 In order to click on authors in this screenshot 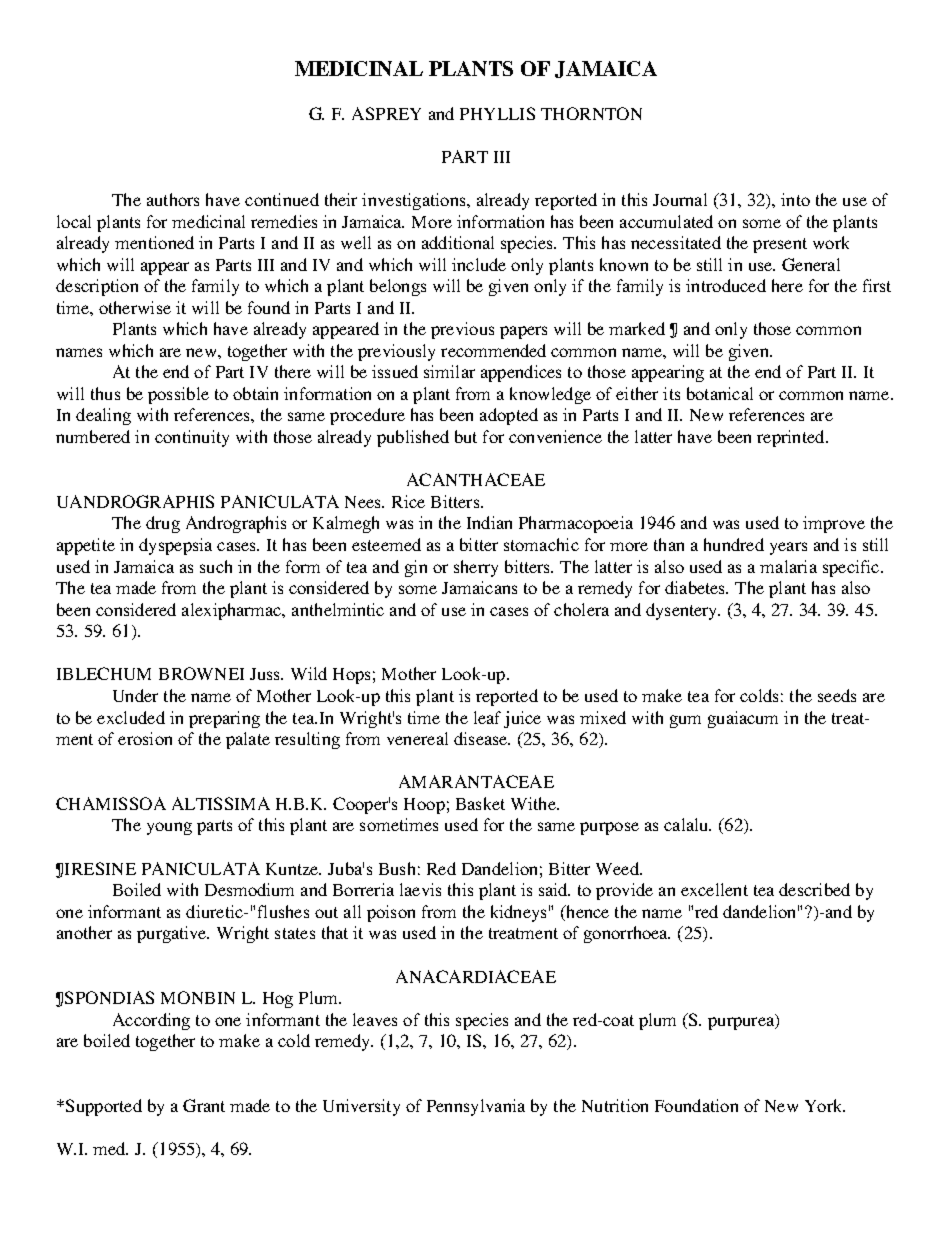, I will do `click(173, 199)`.
